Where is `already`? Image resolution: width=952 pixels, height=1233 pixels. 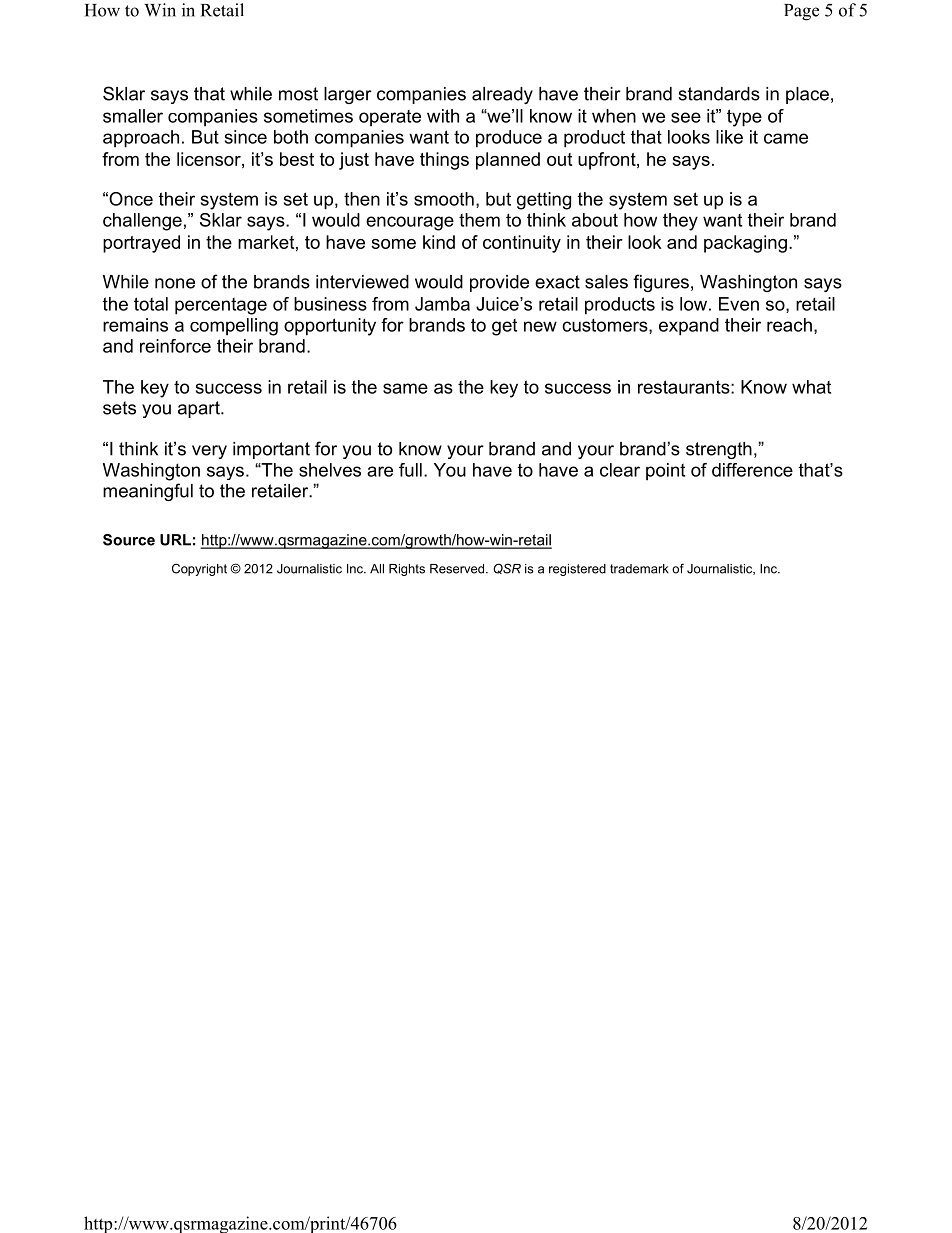
already is located at coordinates (502, 95).
